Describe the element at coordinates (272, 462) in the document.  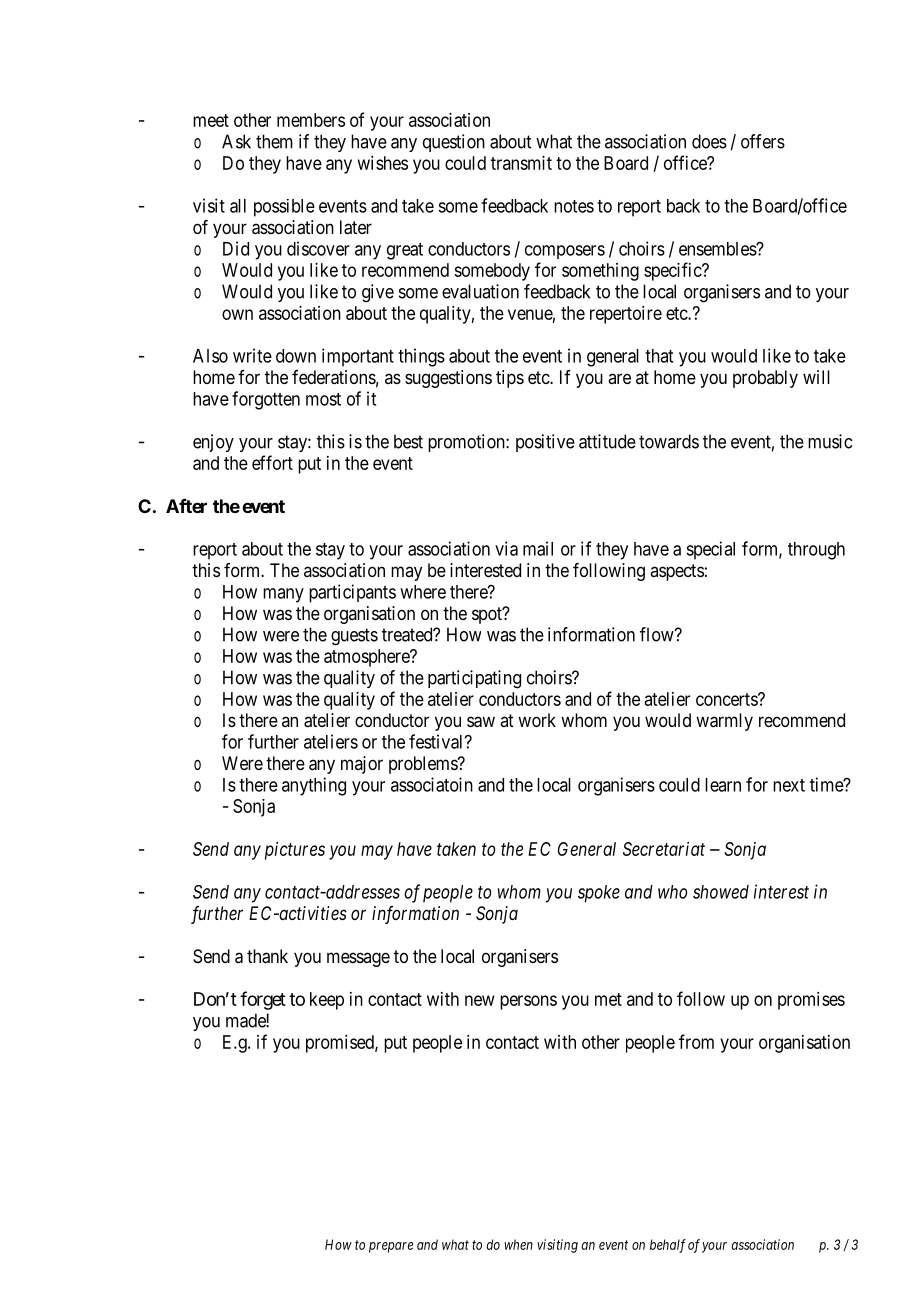
I see `effort` at that location.
